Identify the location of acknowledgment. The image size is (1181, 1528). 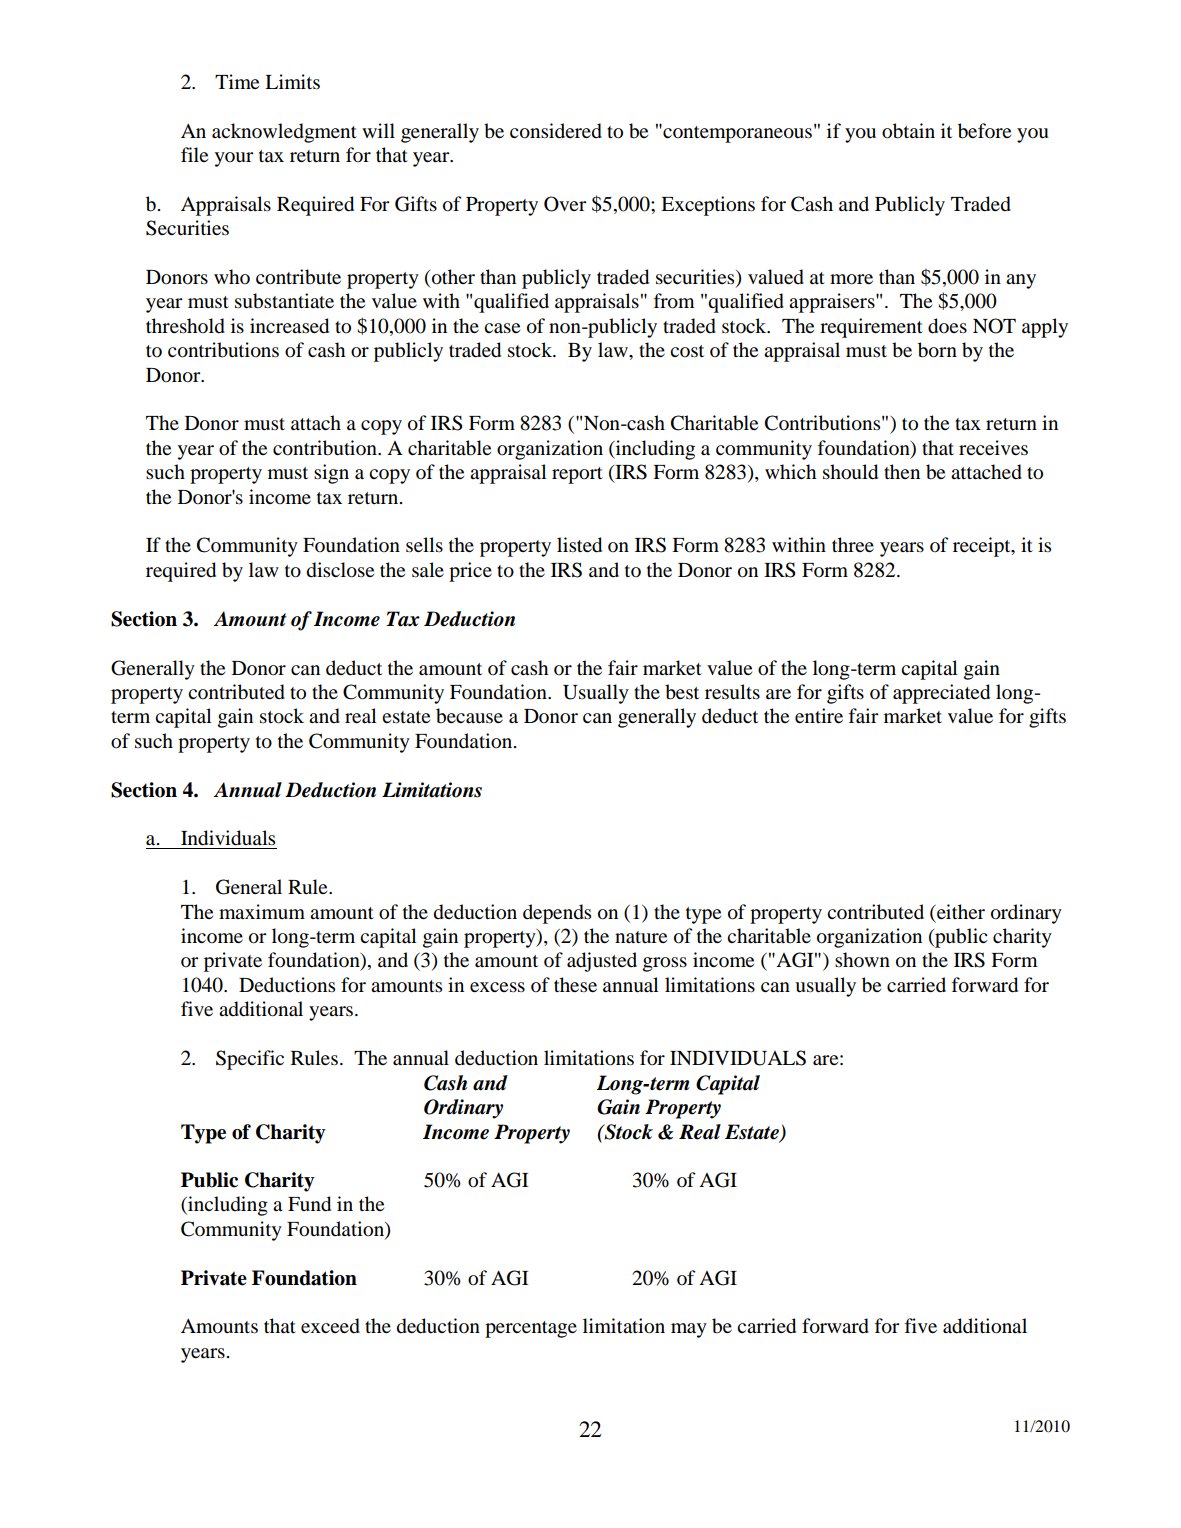
(284, 133).
